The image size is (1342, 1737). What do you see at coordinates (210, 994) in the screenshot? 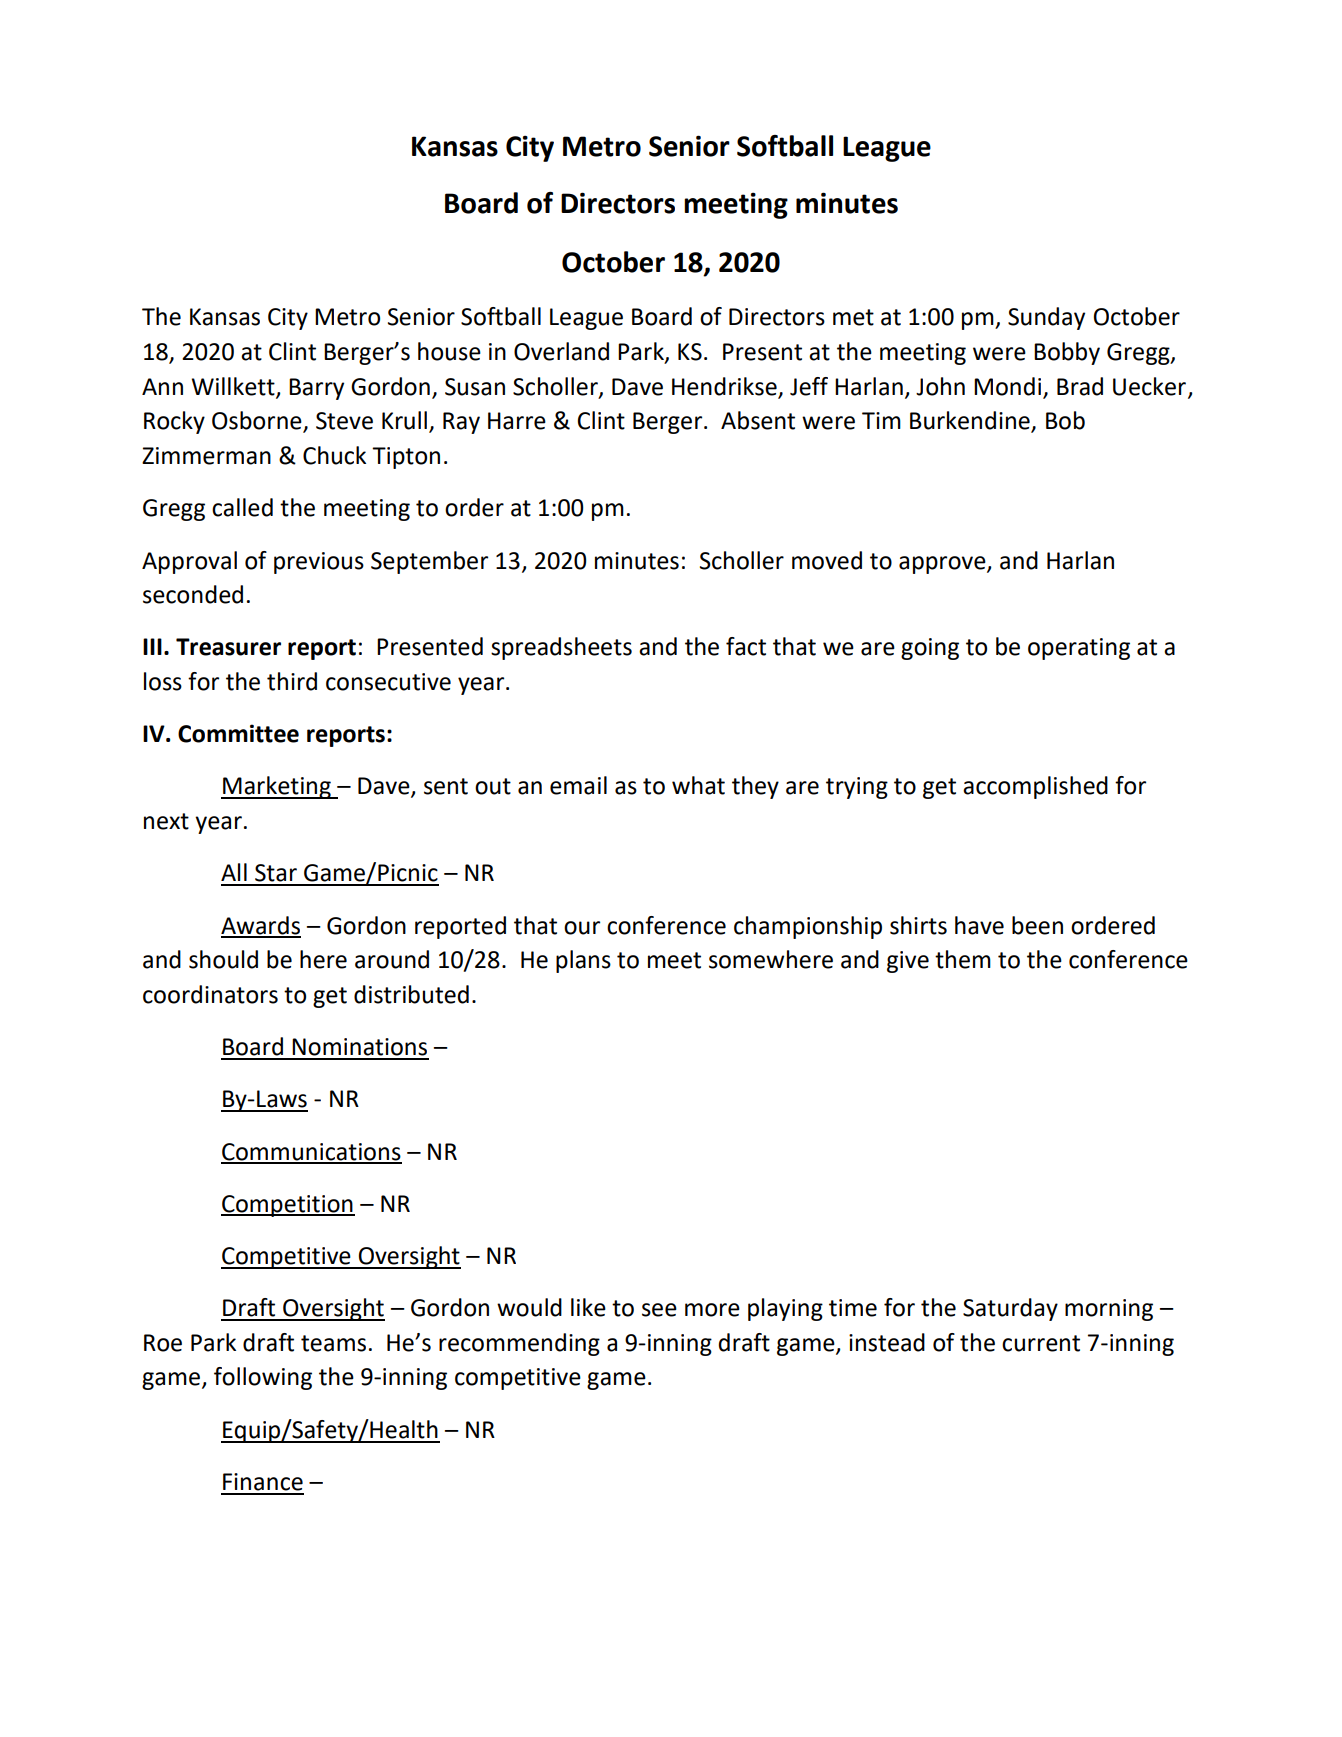
I see `coordinators` at bounding box center [210, 994].
